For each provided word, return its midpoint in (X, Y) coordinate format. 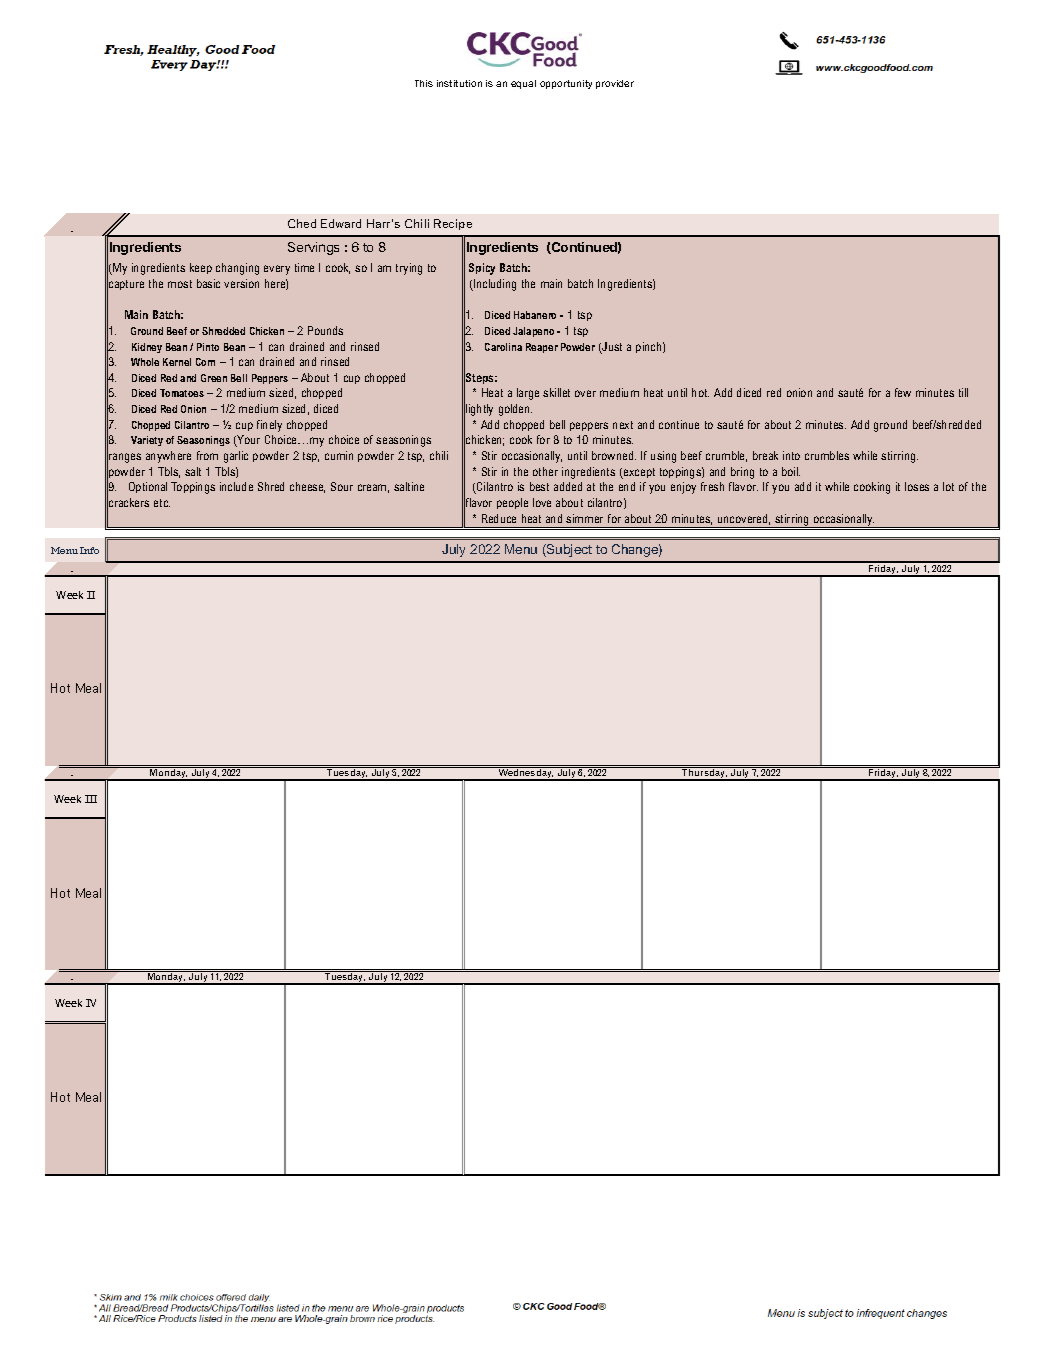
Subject (568, 550)
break (765, 455)
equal (523, 84)
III (91, 799)
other (545, 471)
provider (615, 84)
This (424, 83)
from (207, 455)
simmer (584, 518)
